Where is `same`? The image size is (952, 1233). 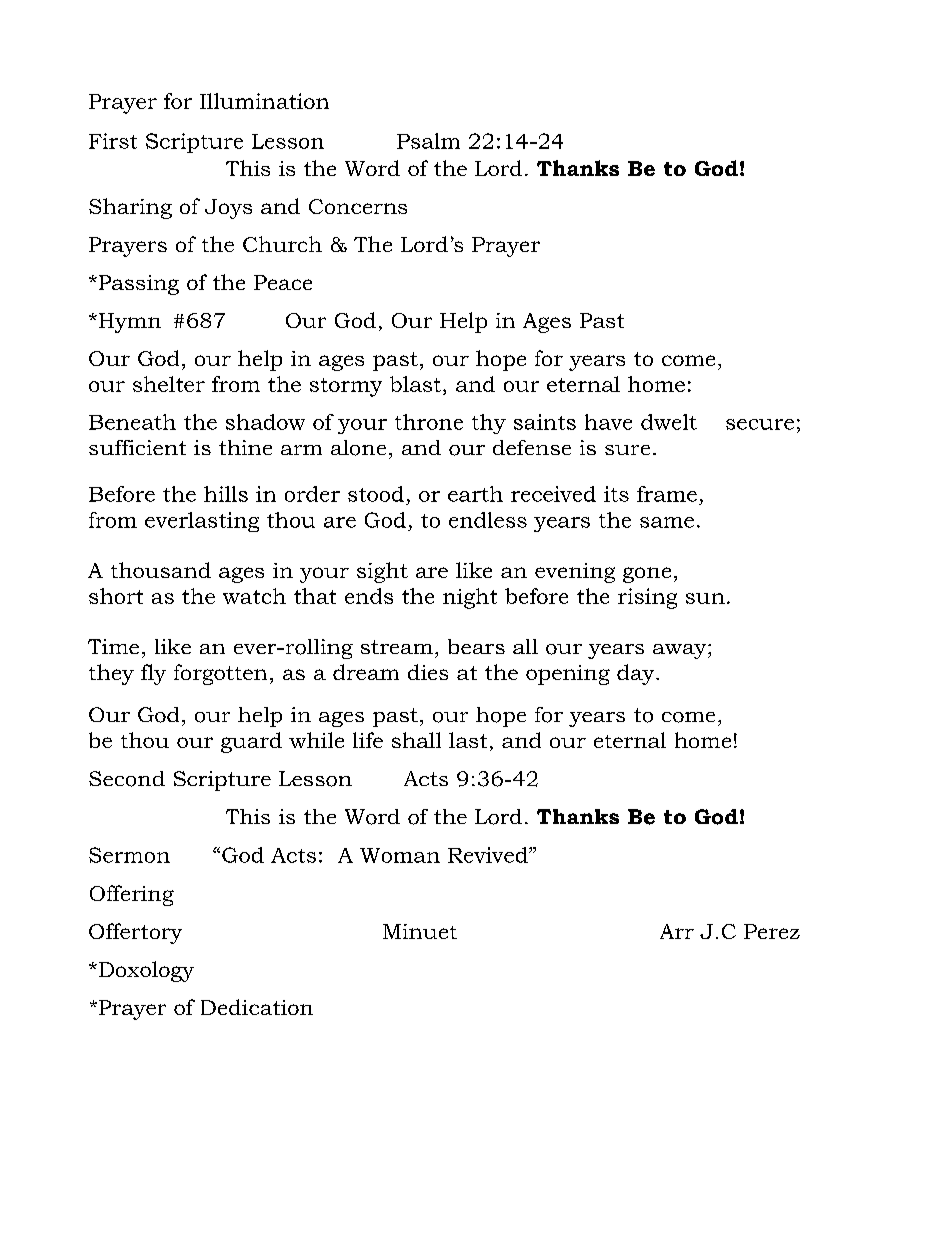
same is located at coordinates (667, 522).
